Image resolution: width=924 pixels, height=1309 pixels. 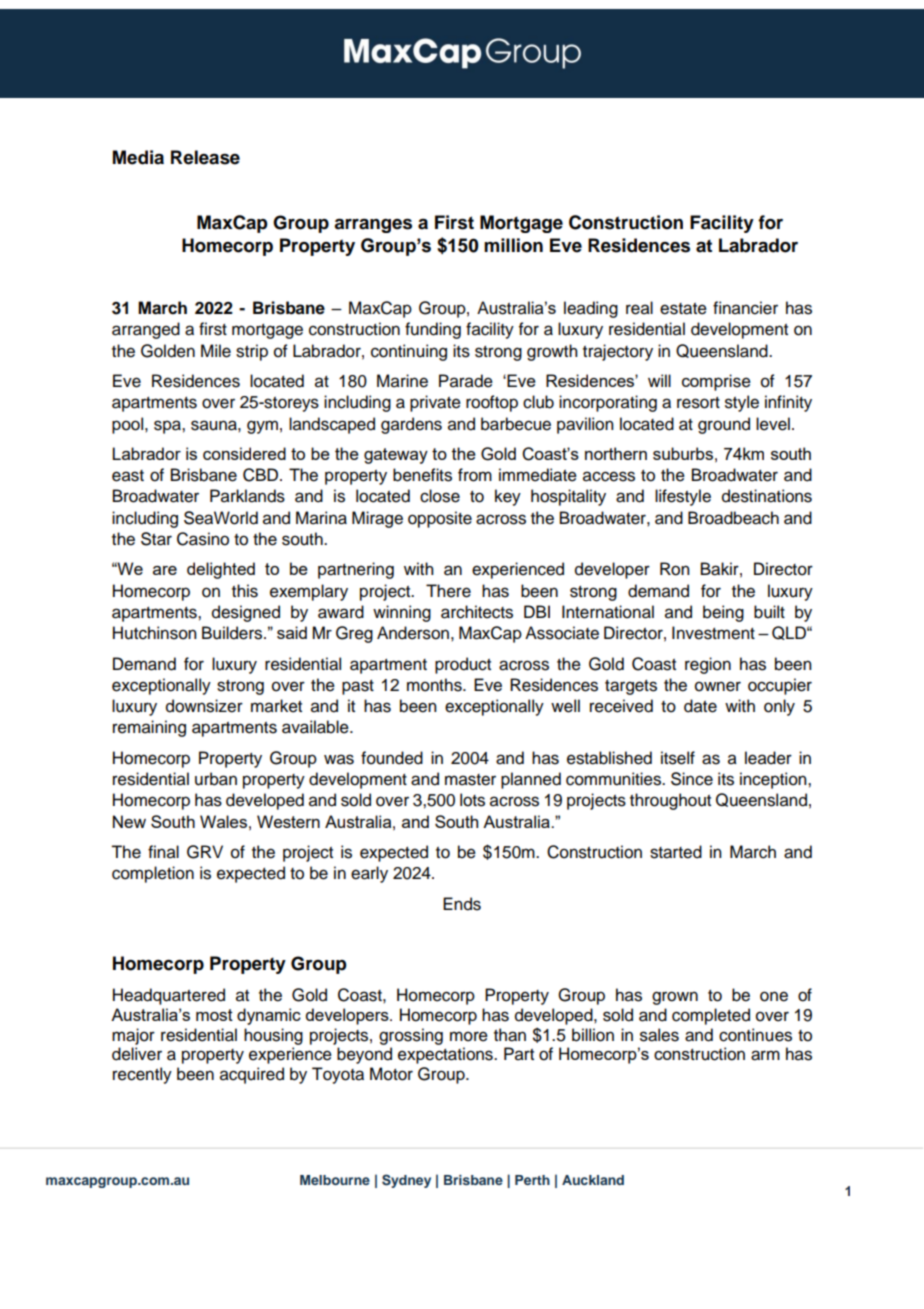 I want to click on estate, so click(x=683, y=309).
